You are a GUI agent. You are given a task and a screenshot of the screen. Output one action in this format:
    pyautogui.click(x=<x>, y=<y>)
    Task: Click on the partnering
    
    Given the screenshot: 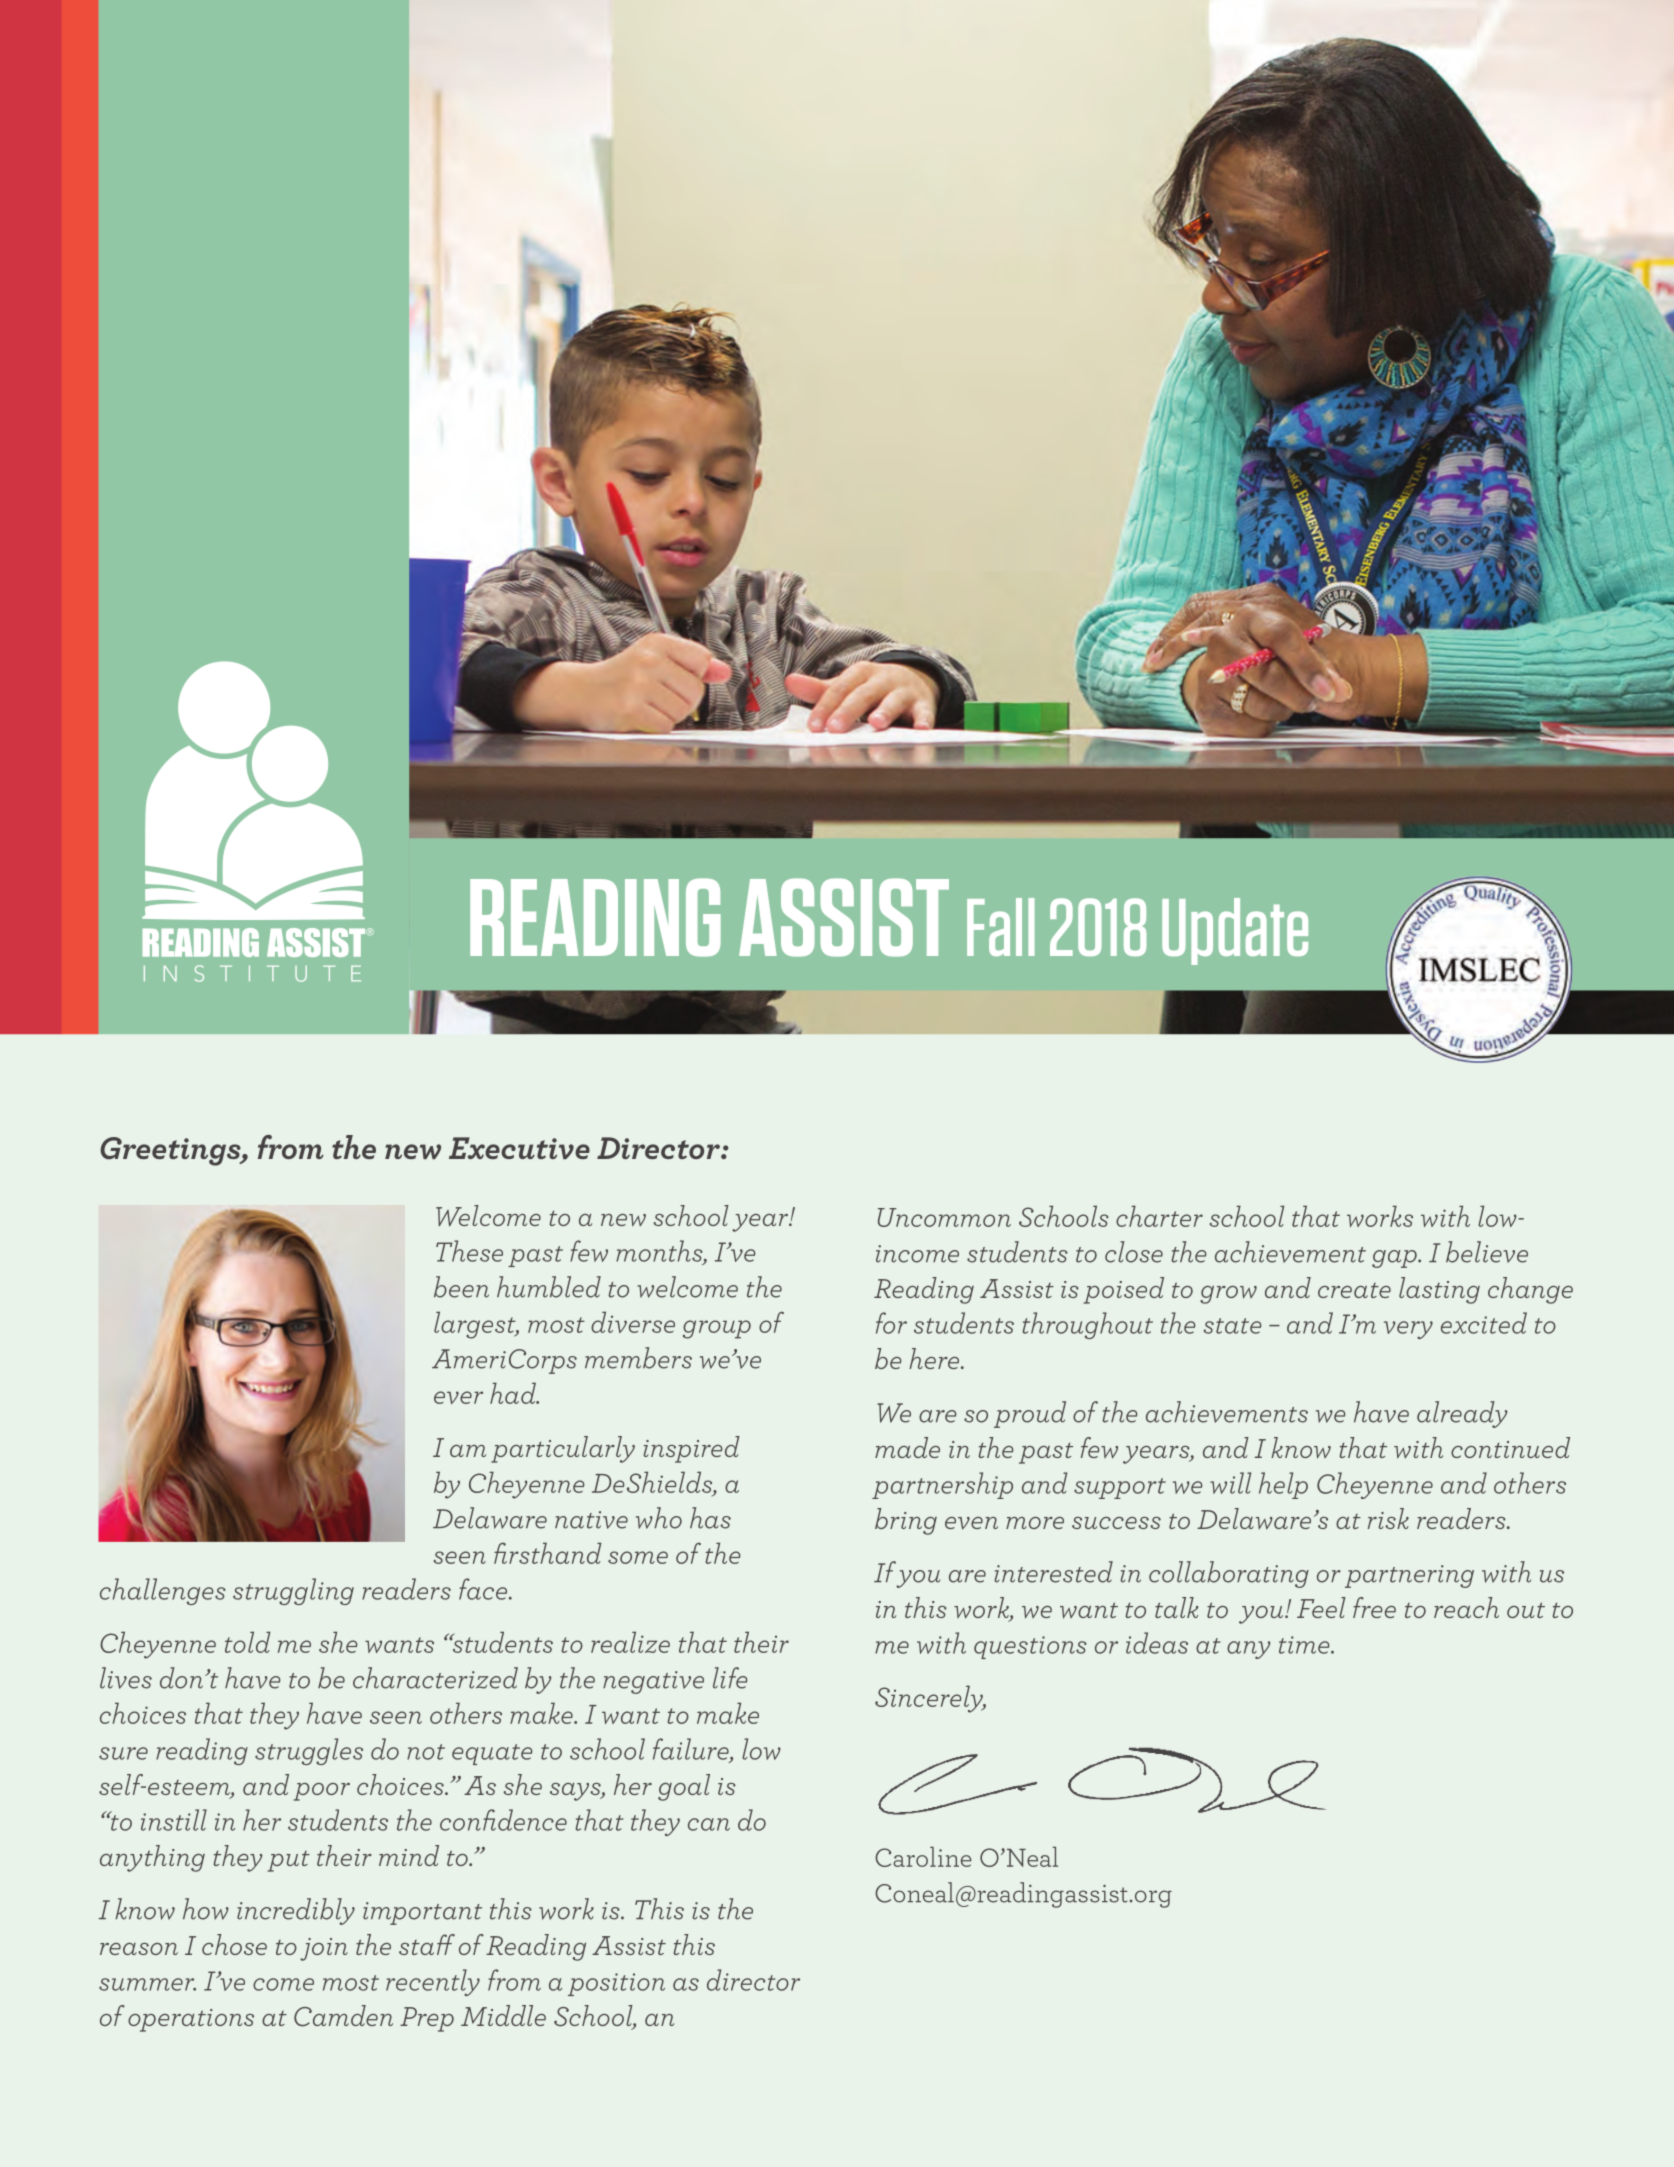 What is the action you would take?
    pyautogui.click(x=1409, y=1576)
